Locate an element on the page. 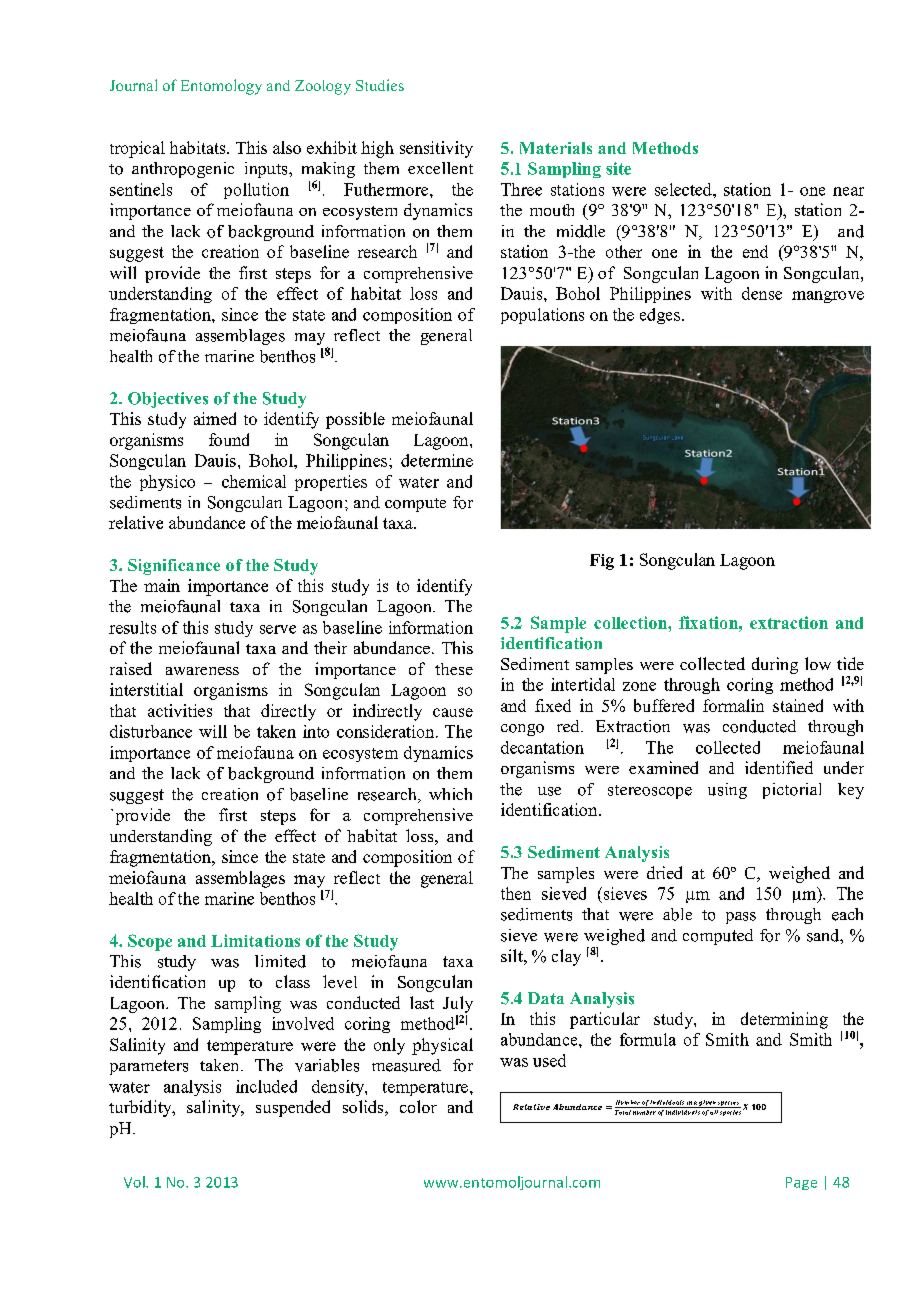 Image resolution: width=924 pixels, height=1308 pixels. during is located at coordinates (775, 665).
